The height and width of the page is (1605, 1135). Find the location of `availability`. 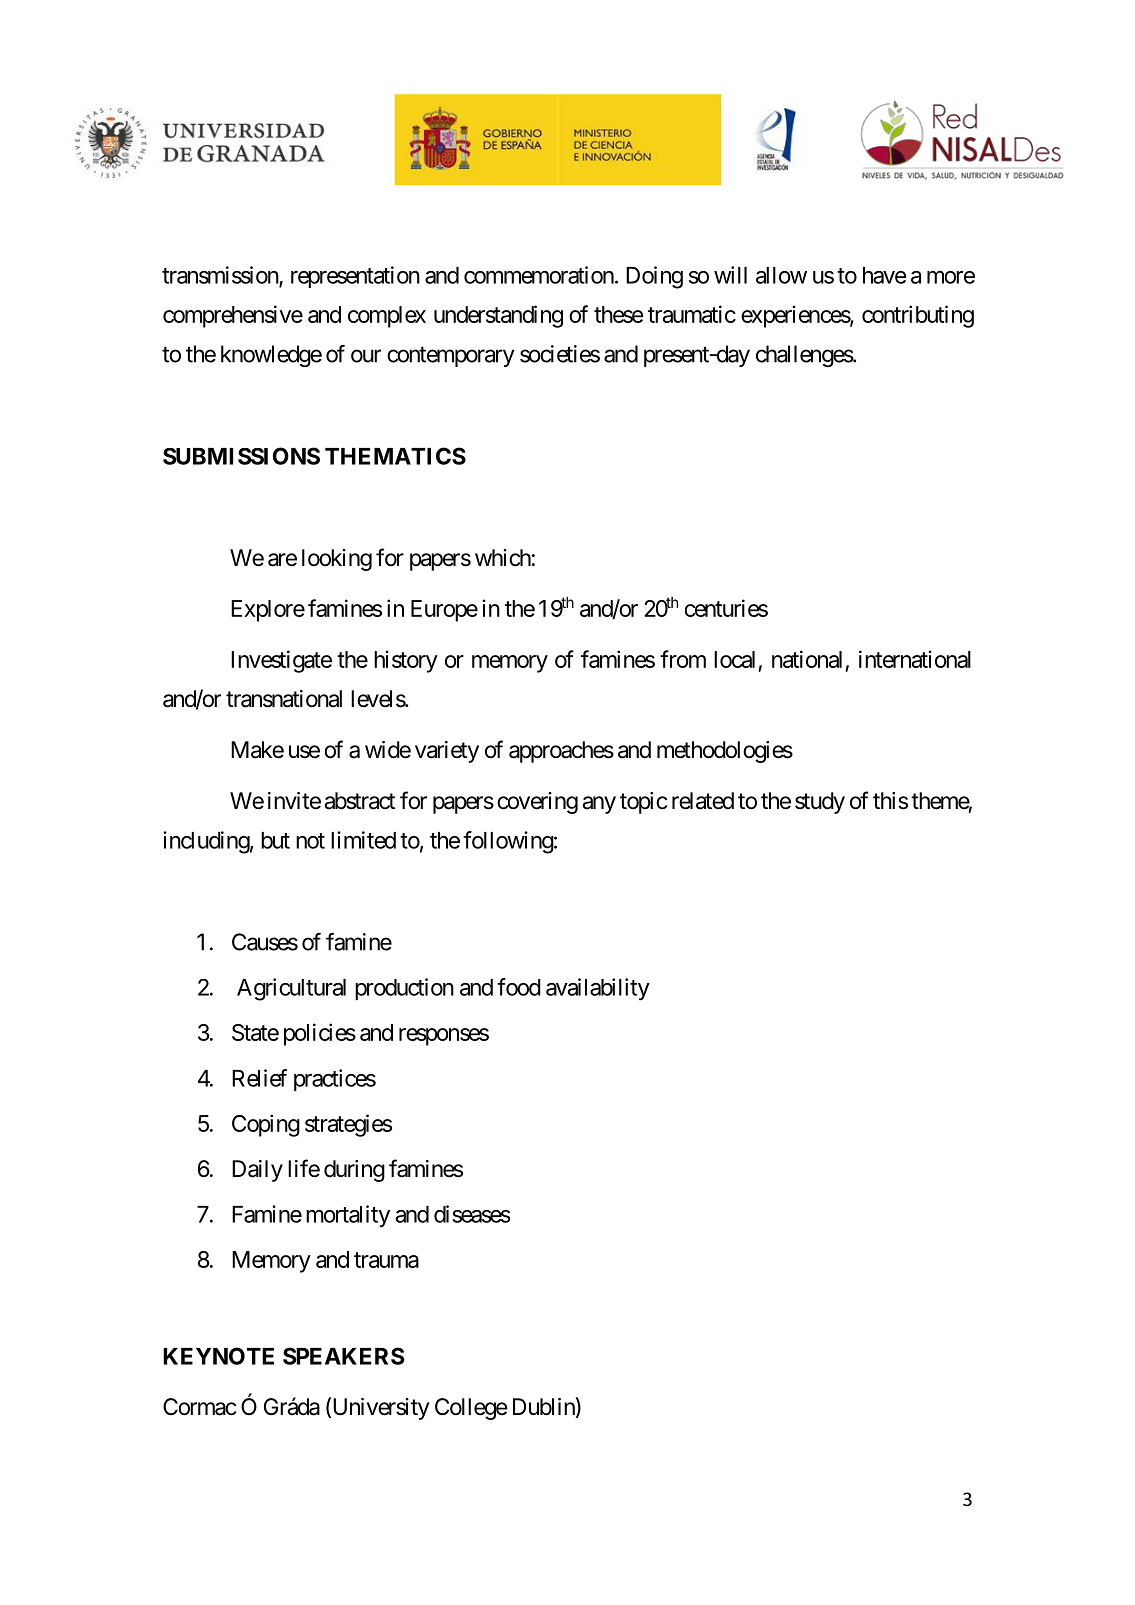

availability is located at coordinates (598, 989).
